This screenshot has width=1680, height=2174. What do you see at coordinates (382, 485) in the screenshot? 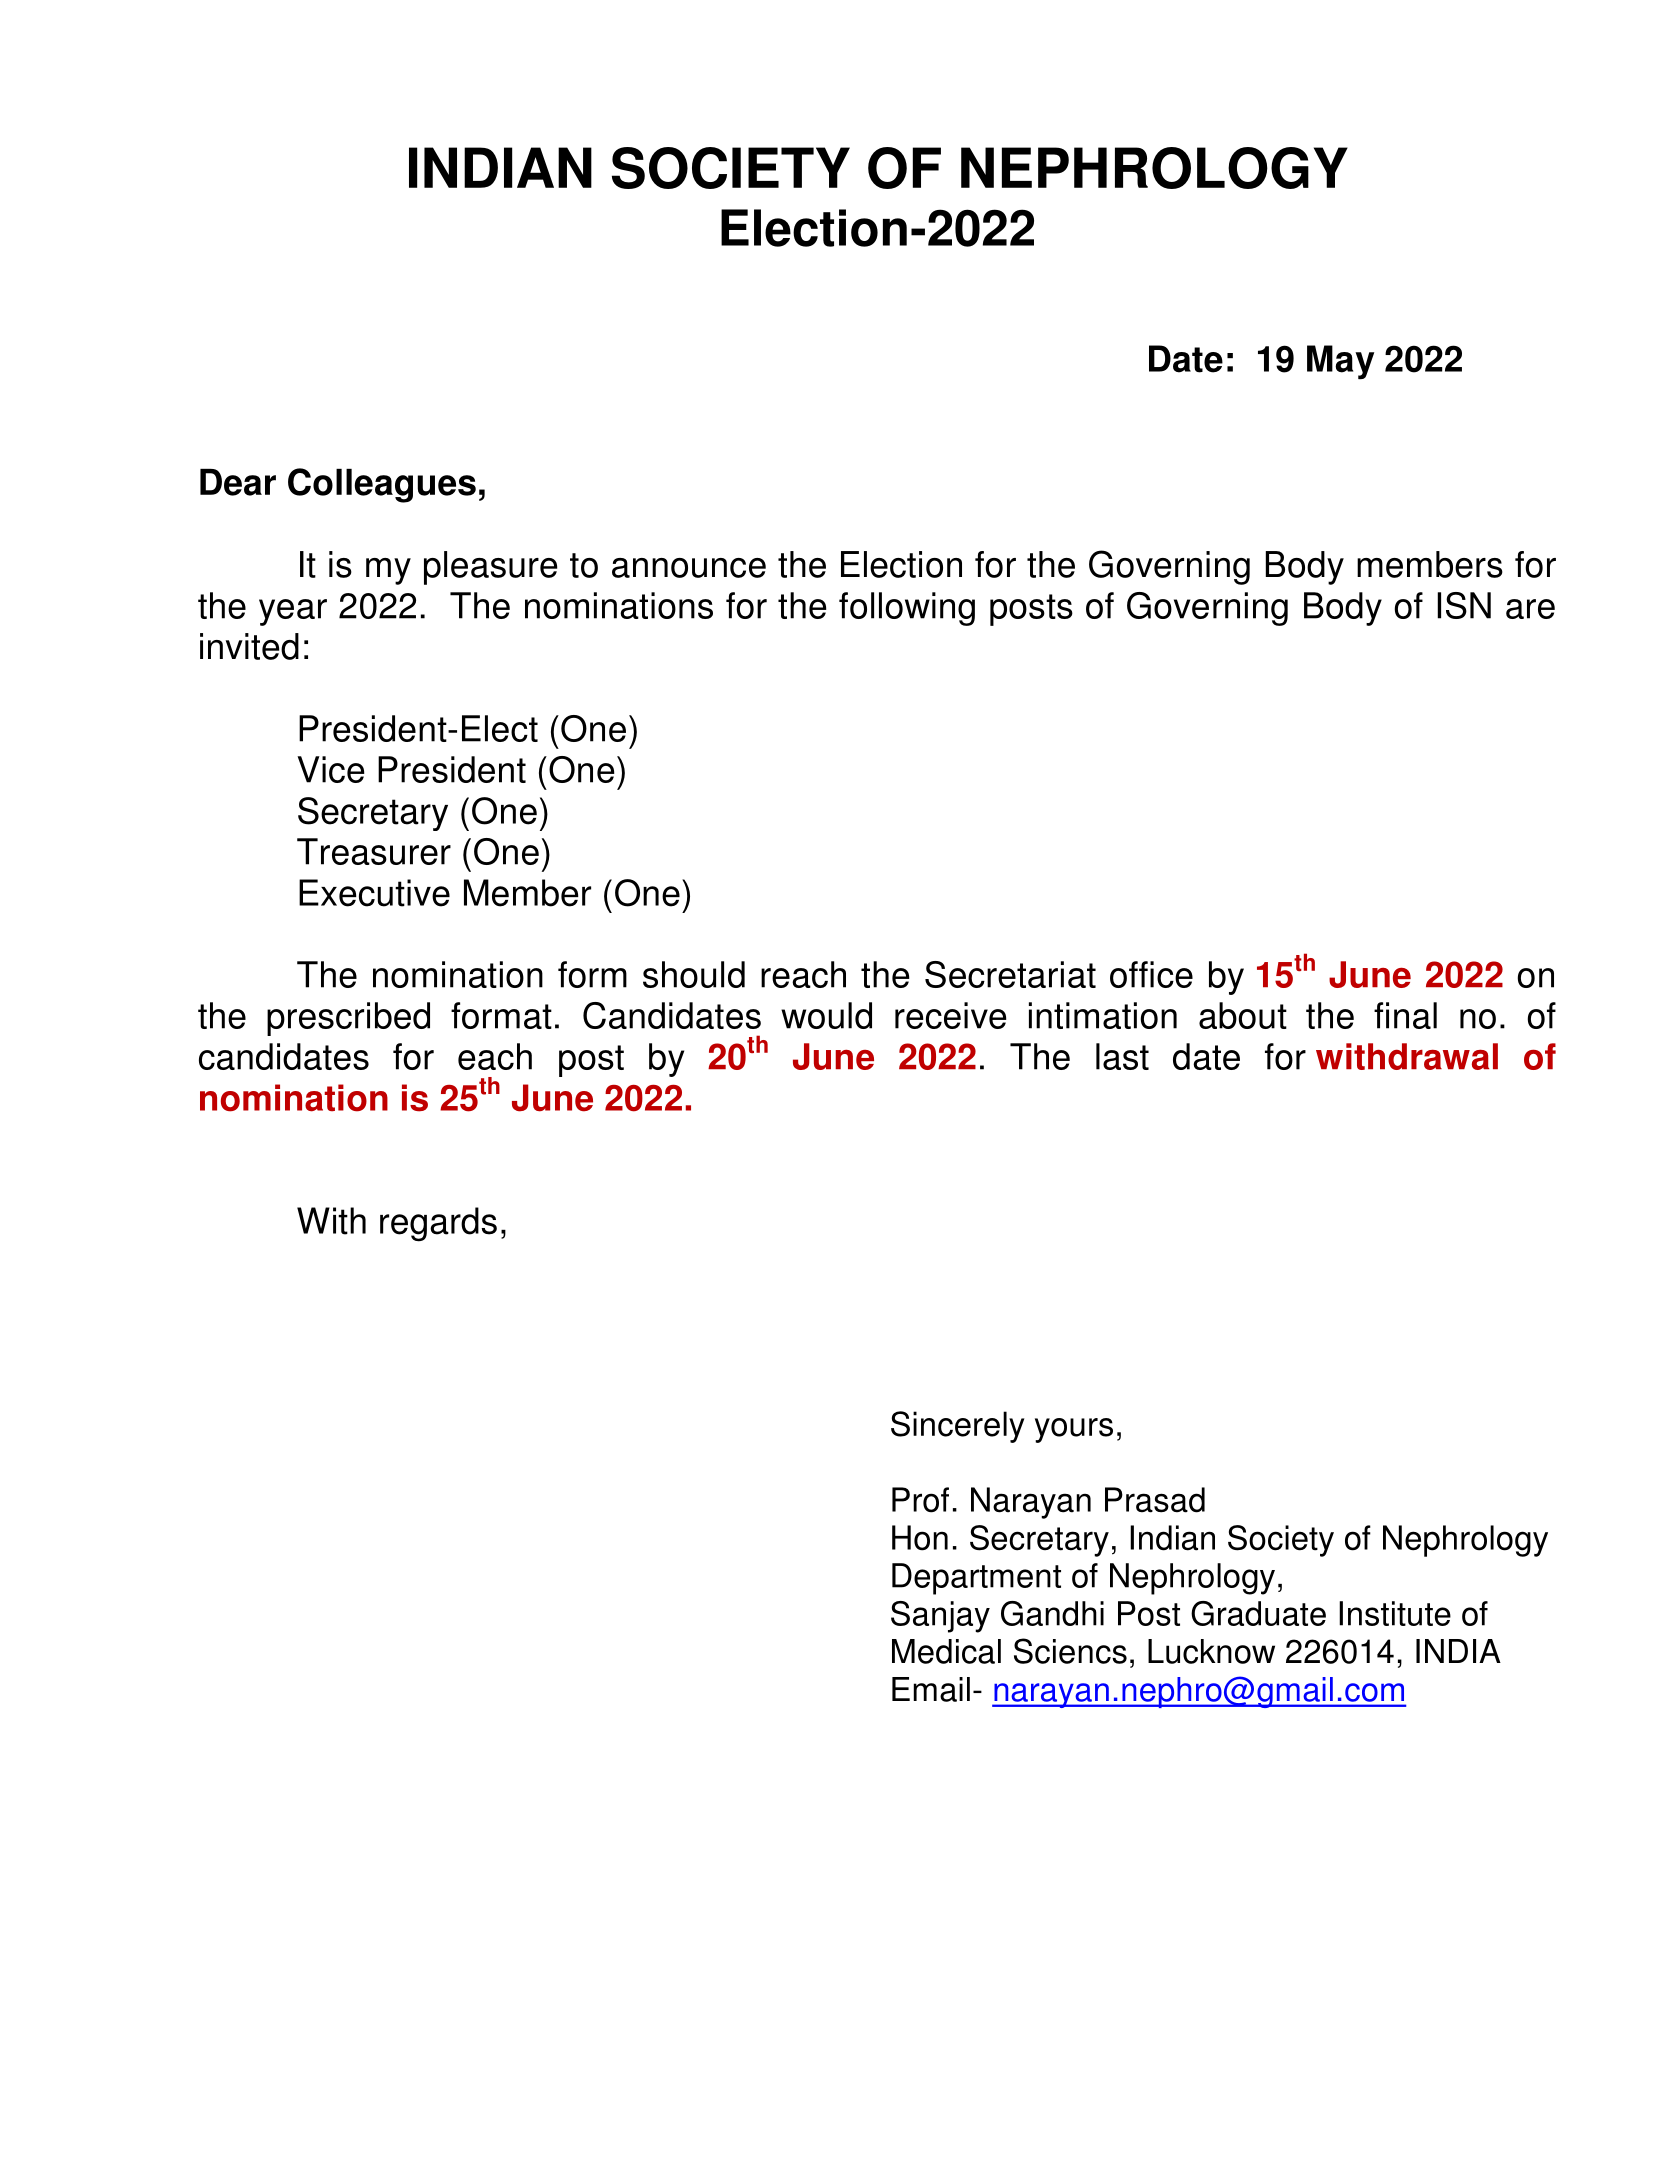
I see `Colleagues` at bounding box center [382, 485].
